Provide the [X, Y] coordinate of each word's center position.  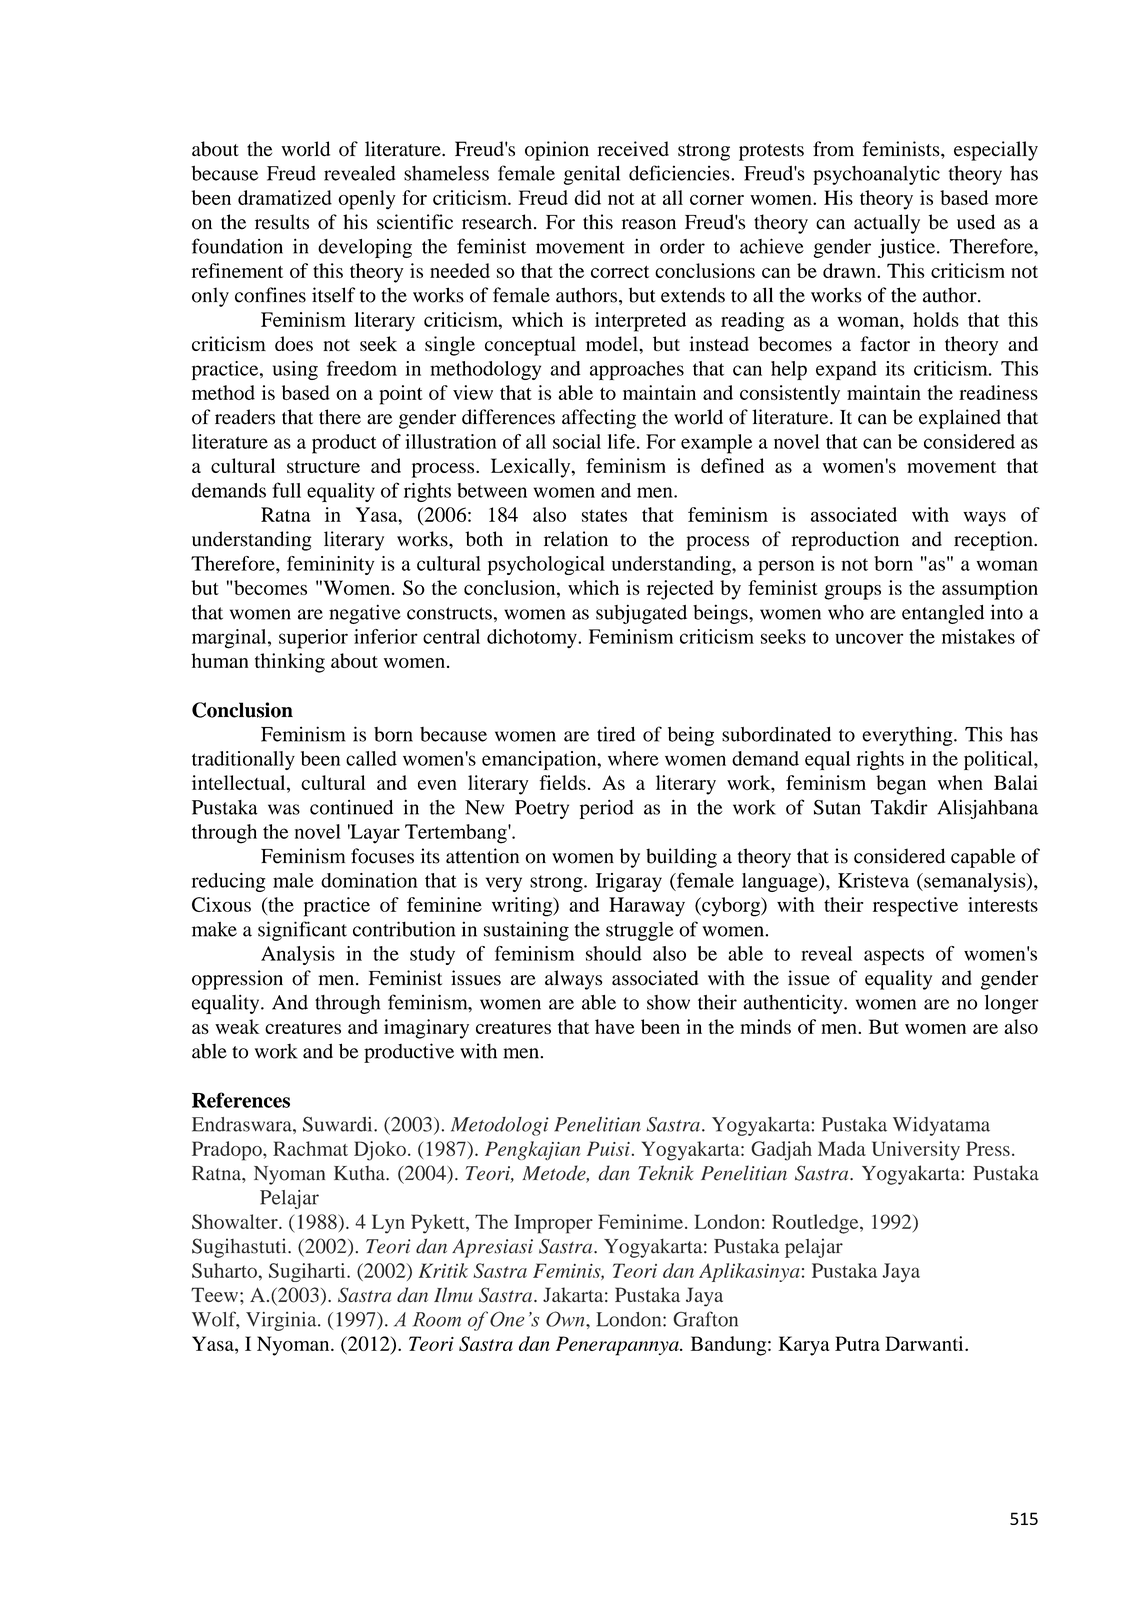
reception [994, 541]
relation [576, 539]
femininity [330, 565]
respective [915, 907]
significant [302, 931]
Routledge [816, 1224]
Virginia [282, 1321]
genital [592, 175]
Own [566, 1319]
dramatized [285, 197]
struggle [640, 931]
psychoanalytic [876, 175]
